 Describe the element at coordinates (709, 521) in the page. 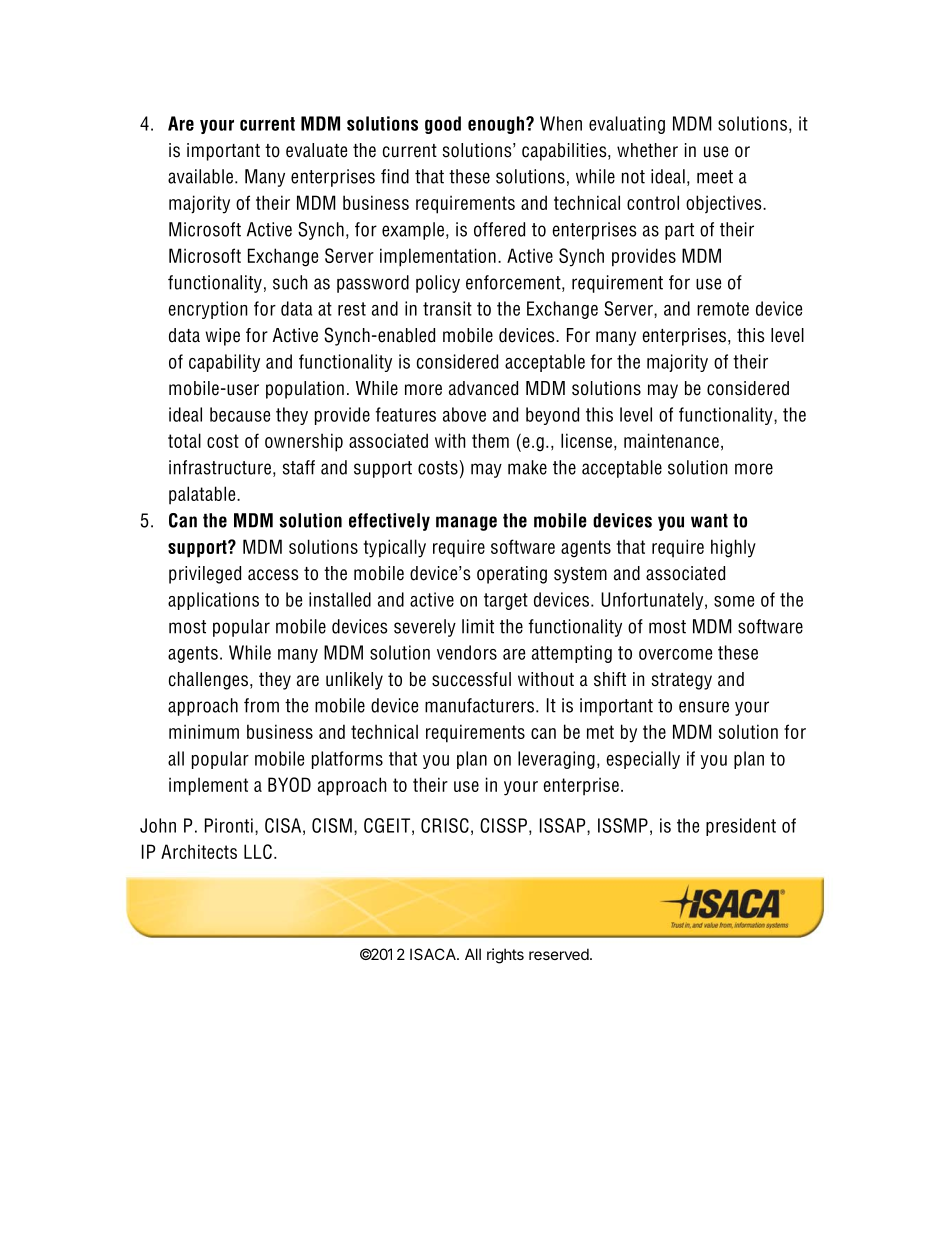

I see `want` at that location.
